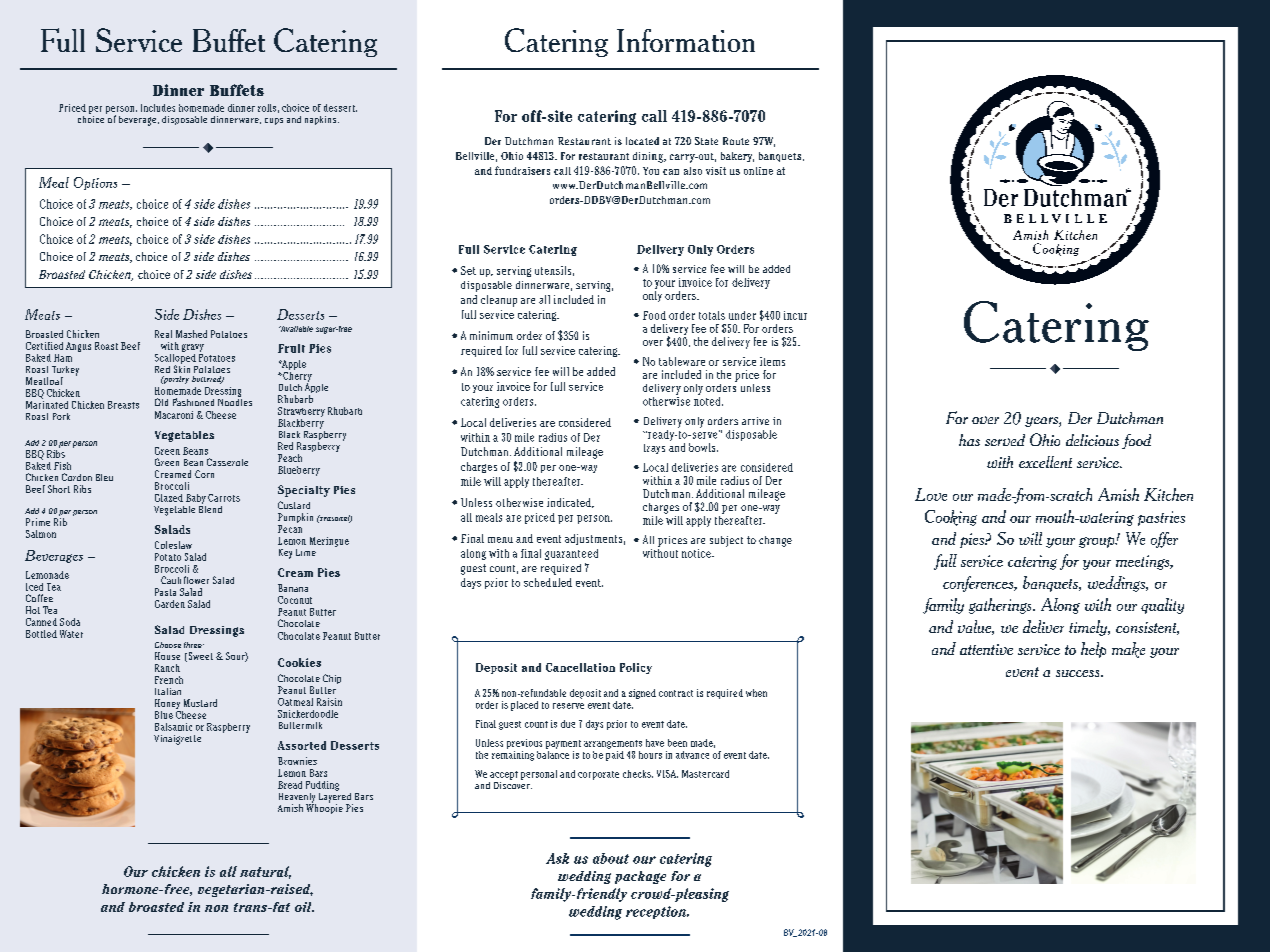 This page has height=952, width=1270. I want to click on Real, so click(163, 334).
